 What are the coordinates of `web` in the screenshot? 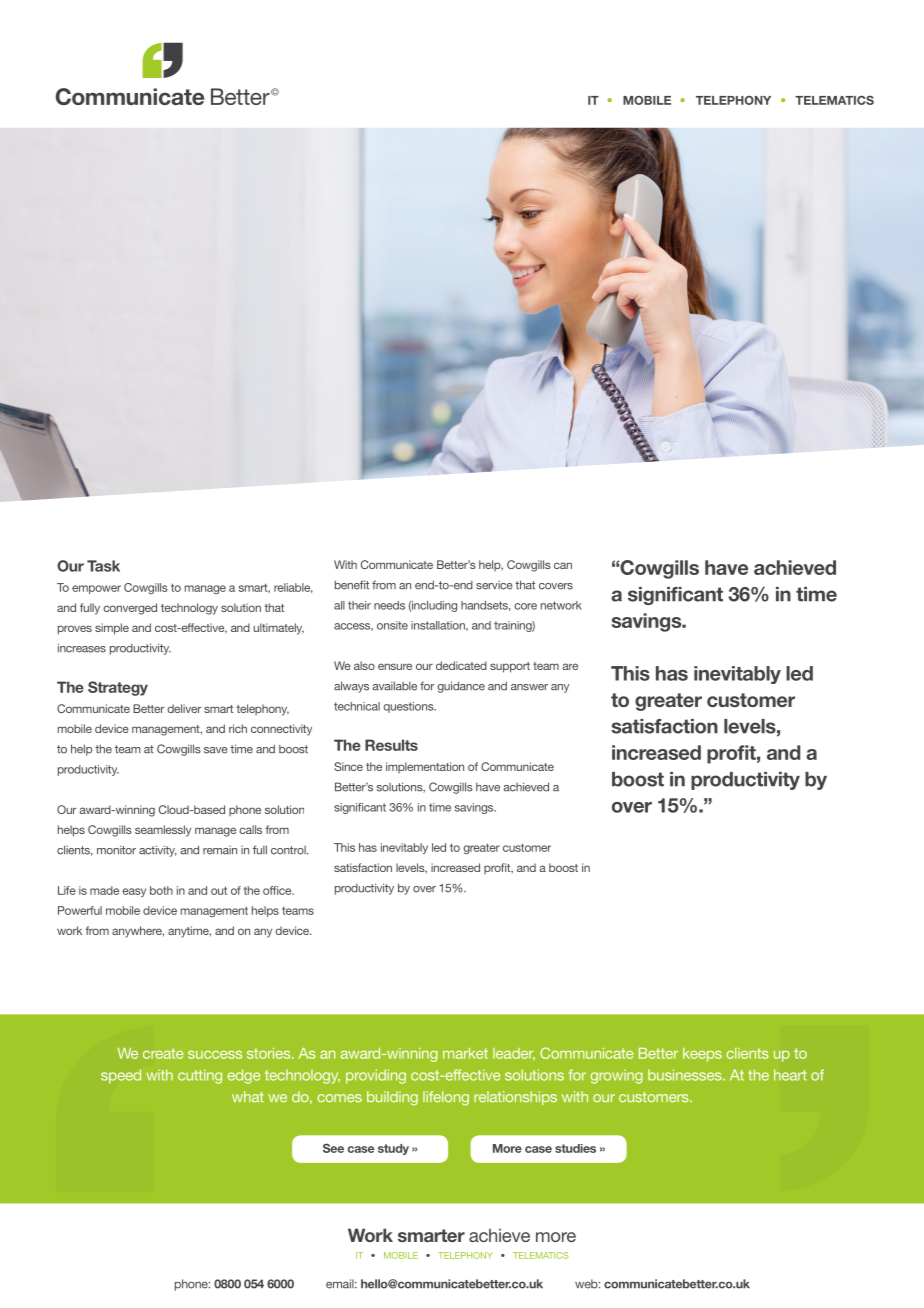 It's located at (587, 1284).
